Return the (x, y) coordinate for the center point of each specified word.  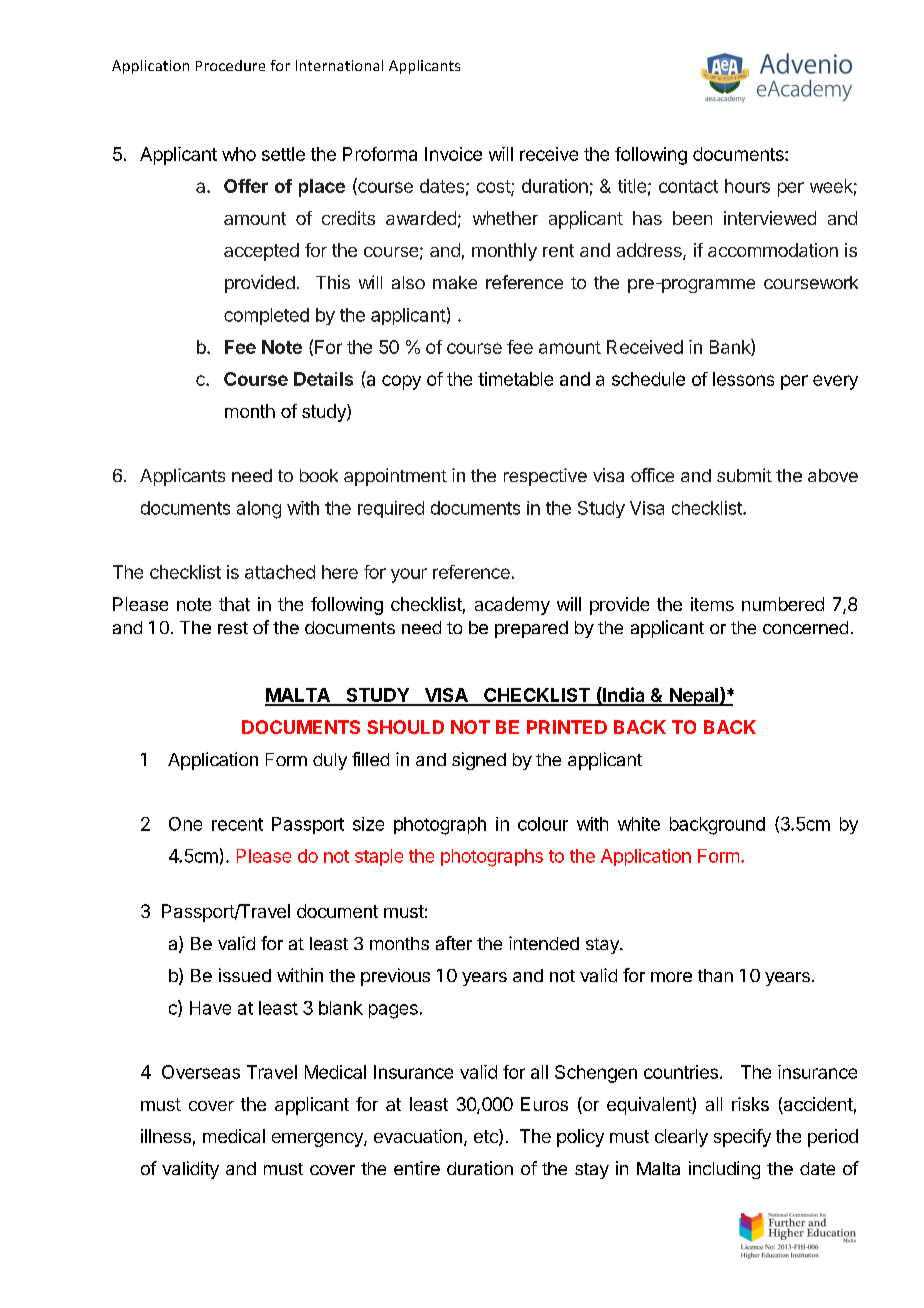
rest (233, 628)
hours (747, 186)
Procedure (230, 65)
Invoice (453, 154)
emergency (318, 1140)
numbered (783, 604)
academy (512, 606)
